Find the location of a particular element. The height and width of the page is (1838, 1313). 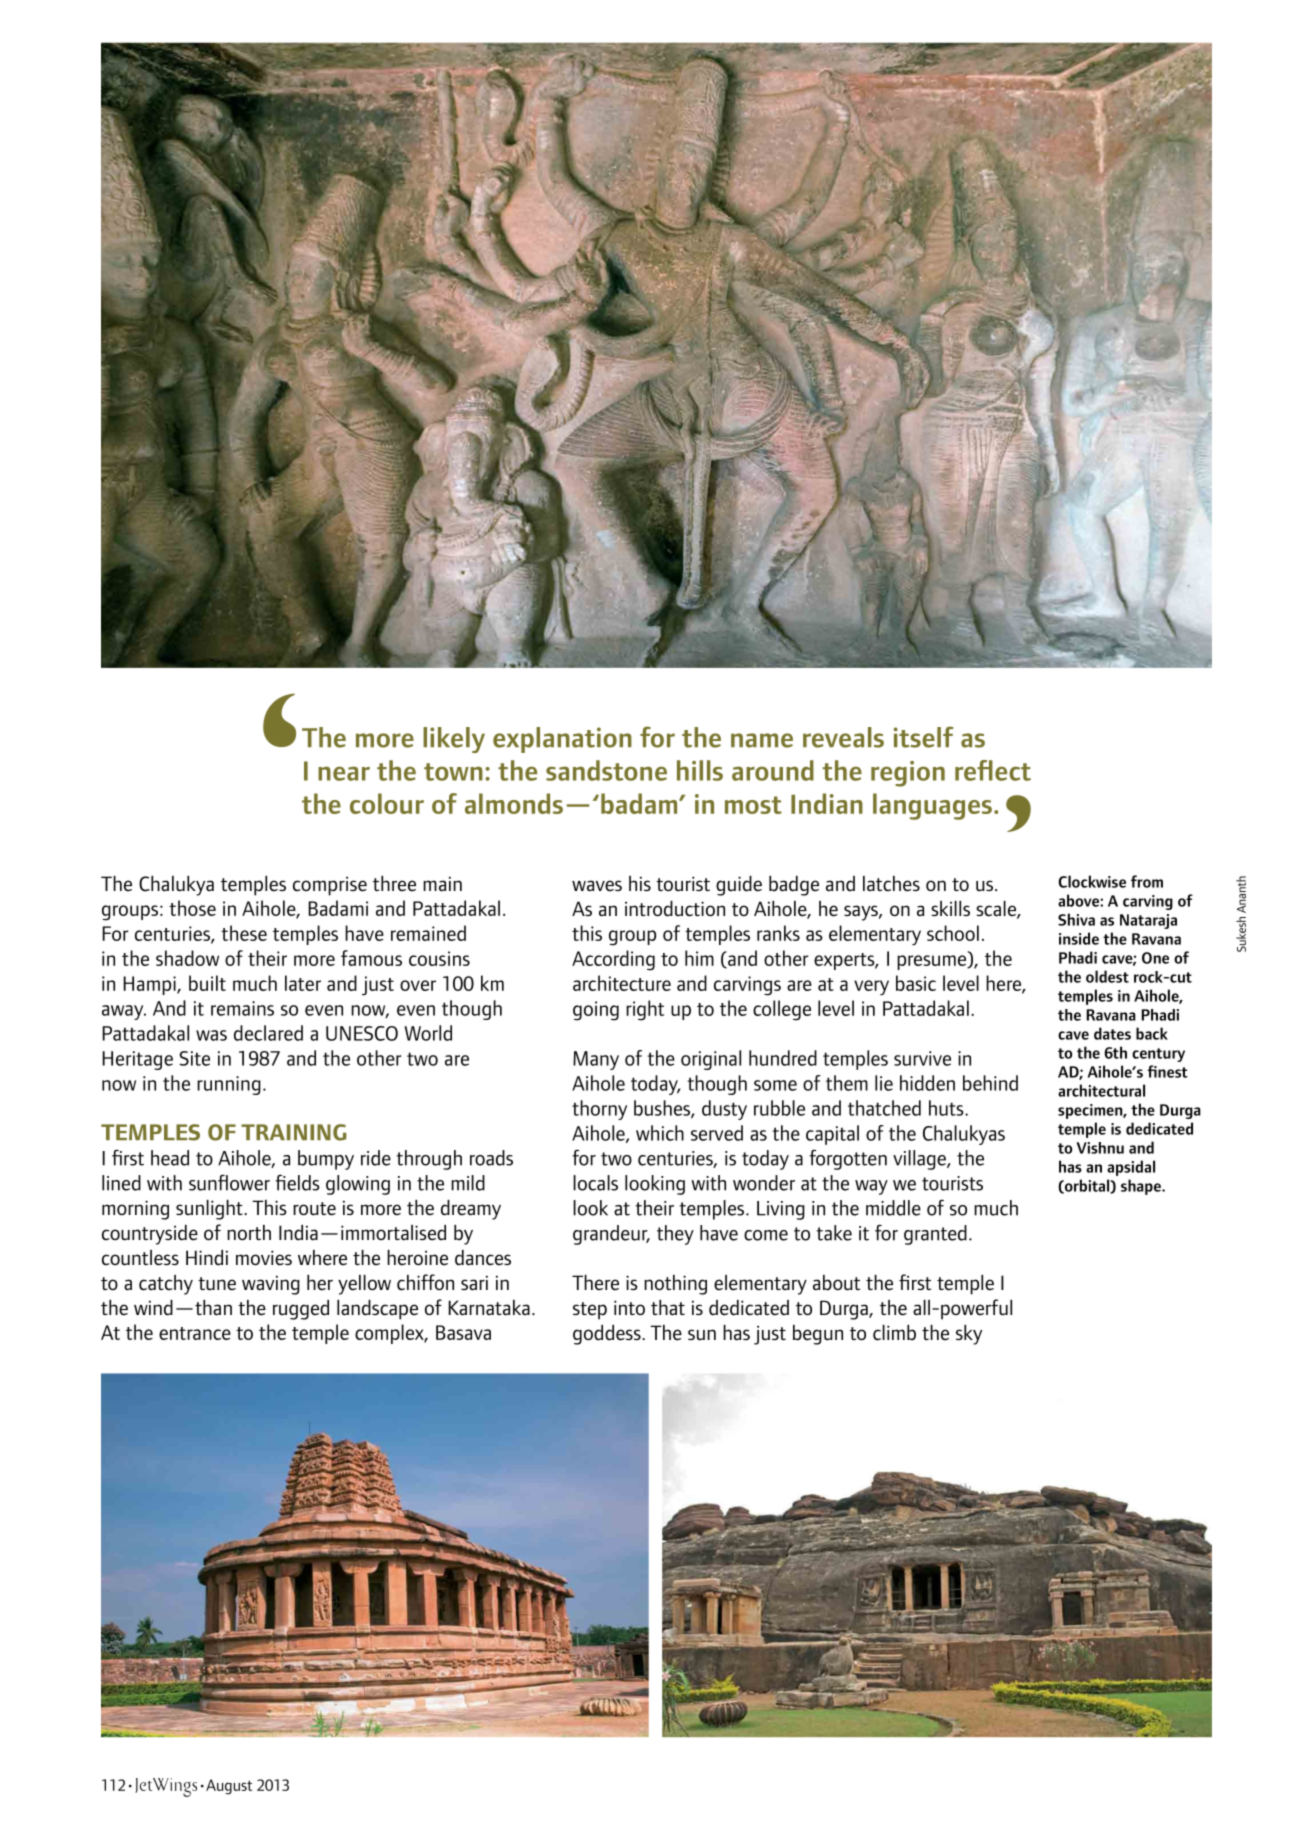

introduction is located at coordinates (675, 909).
